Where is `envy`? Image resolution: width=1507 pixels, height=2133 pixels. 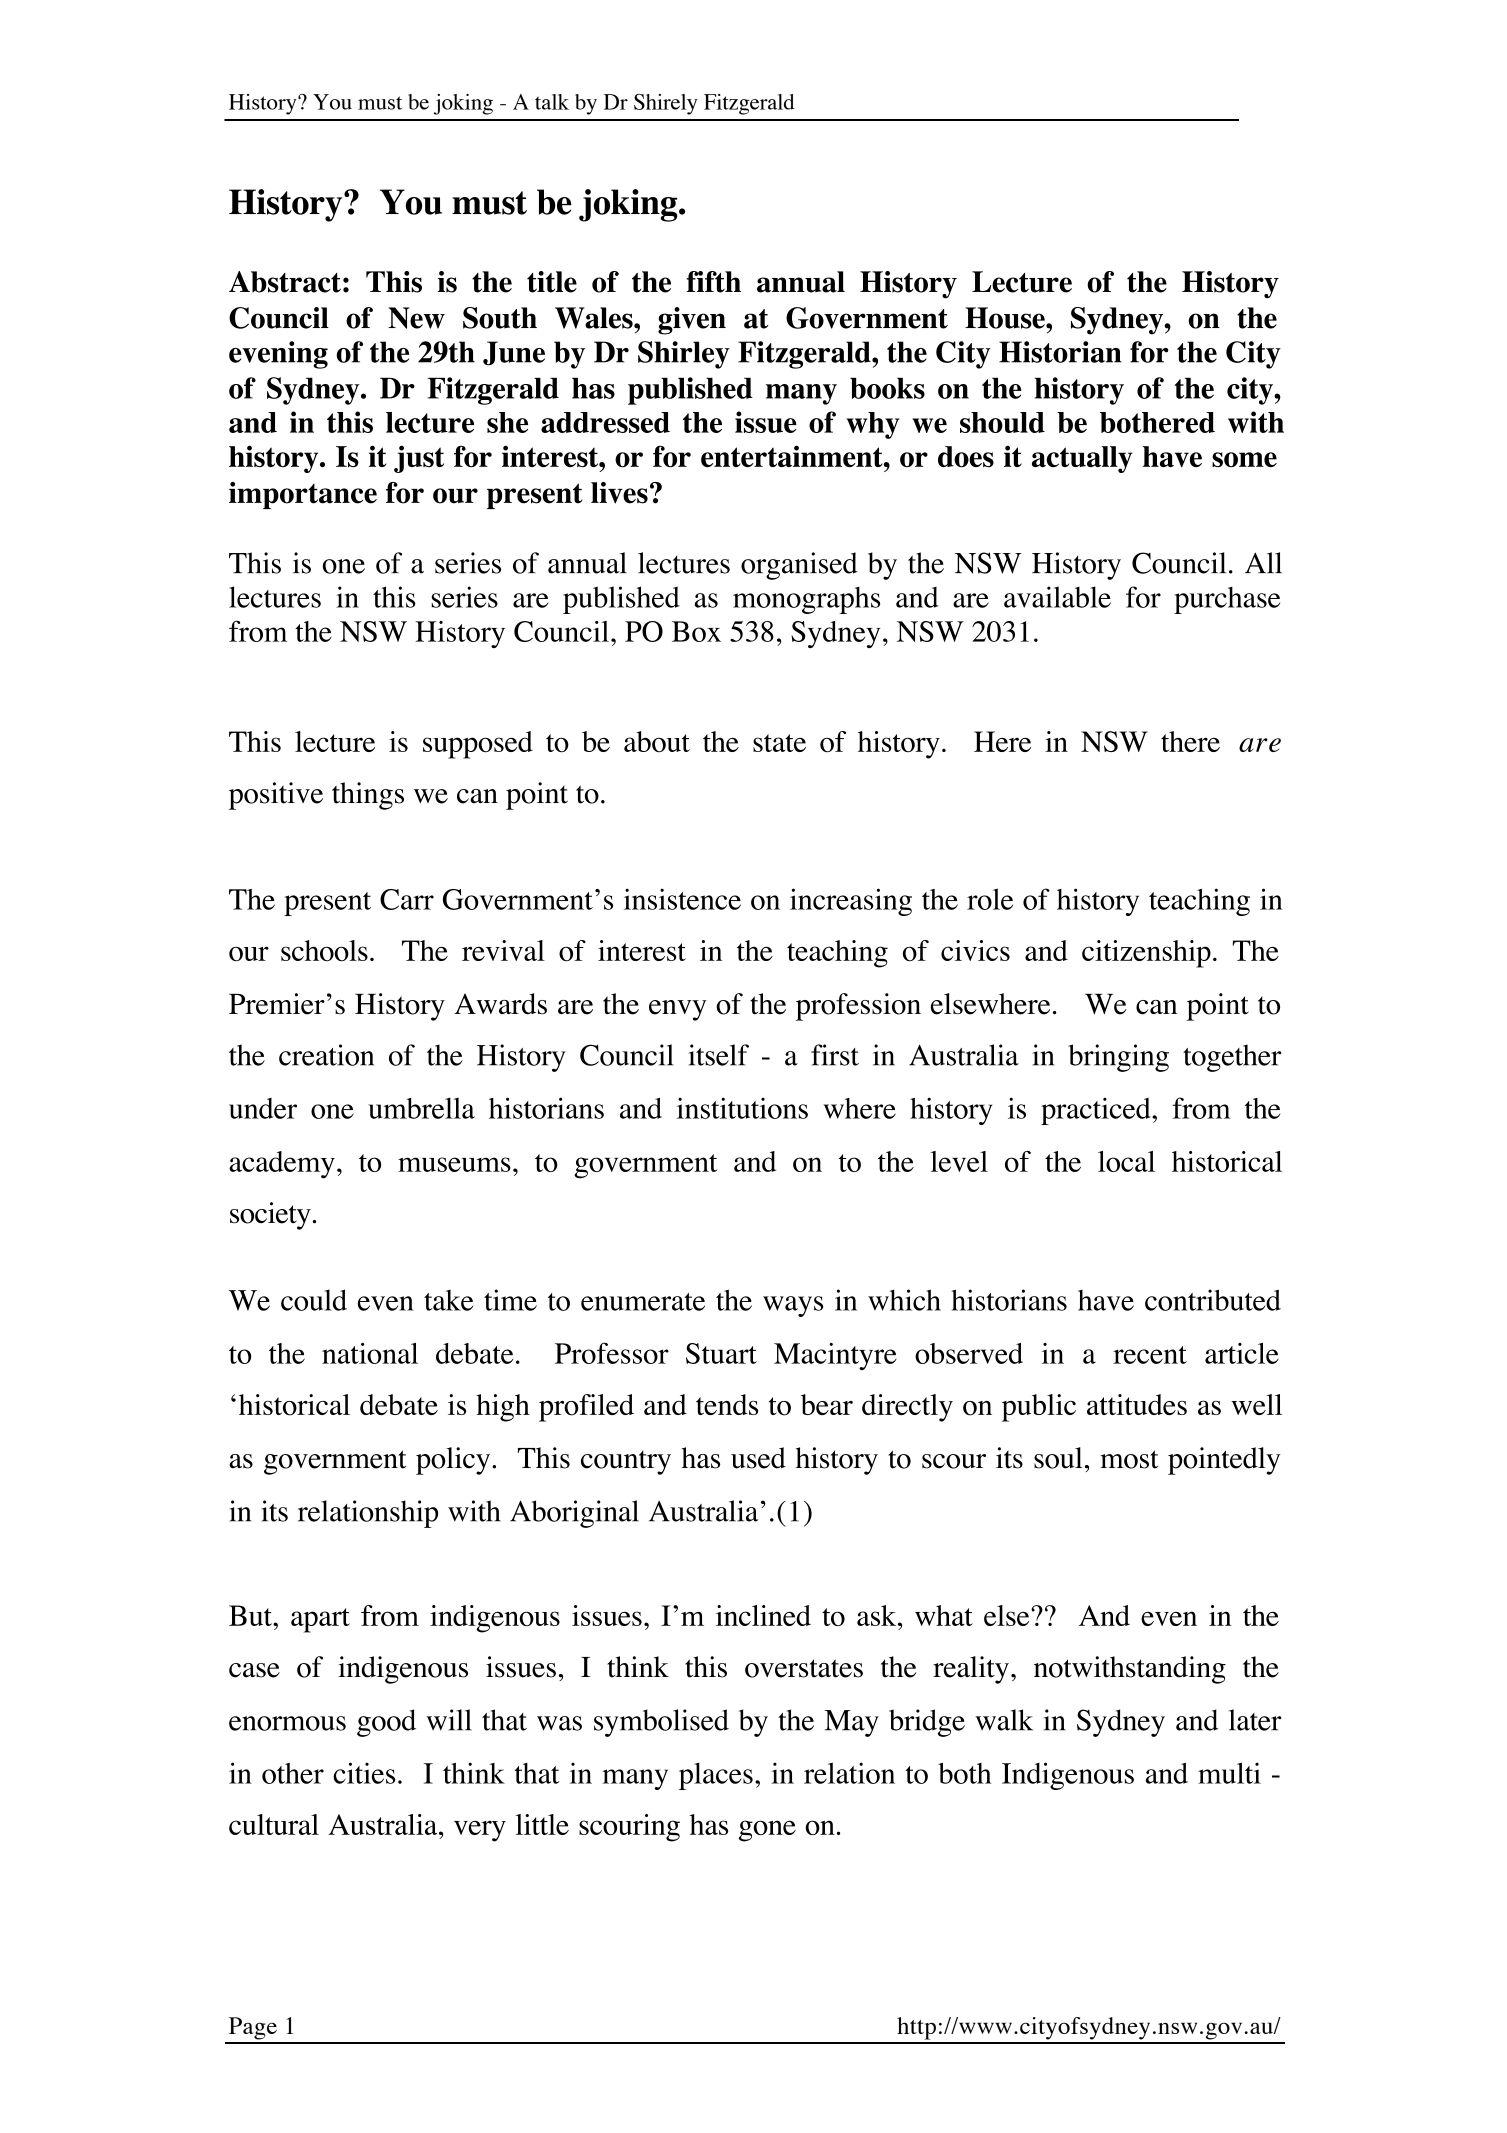 envy is located at coordinates (678, 1010).
